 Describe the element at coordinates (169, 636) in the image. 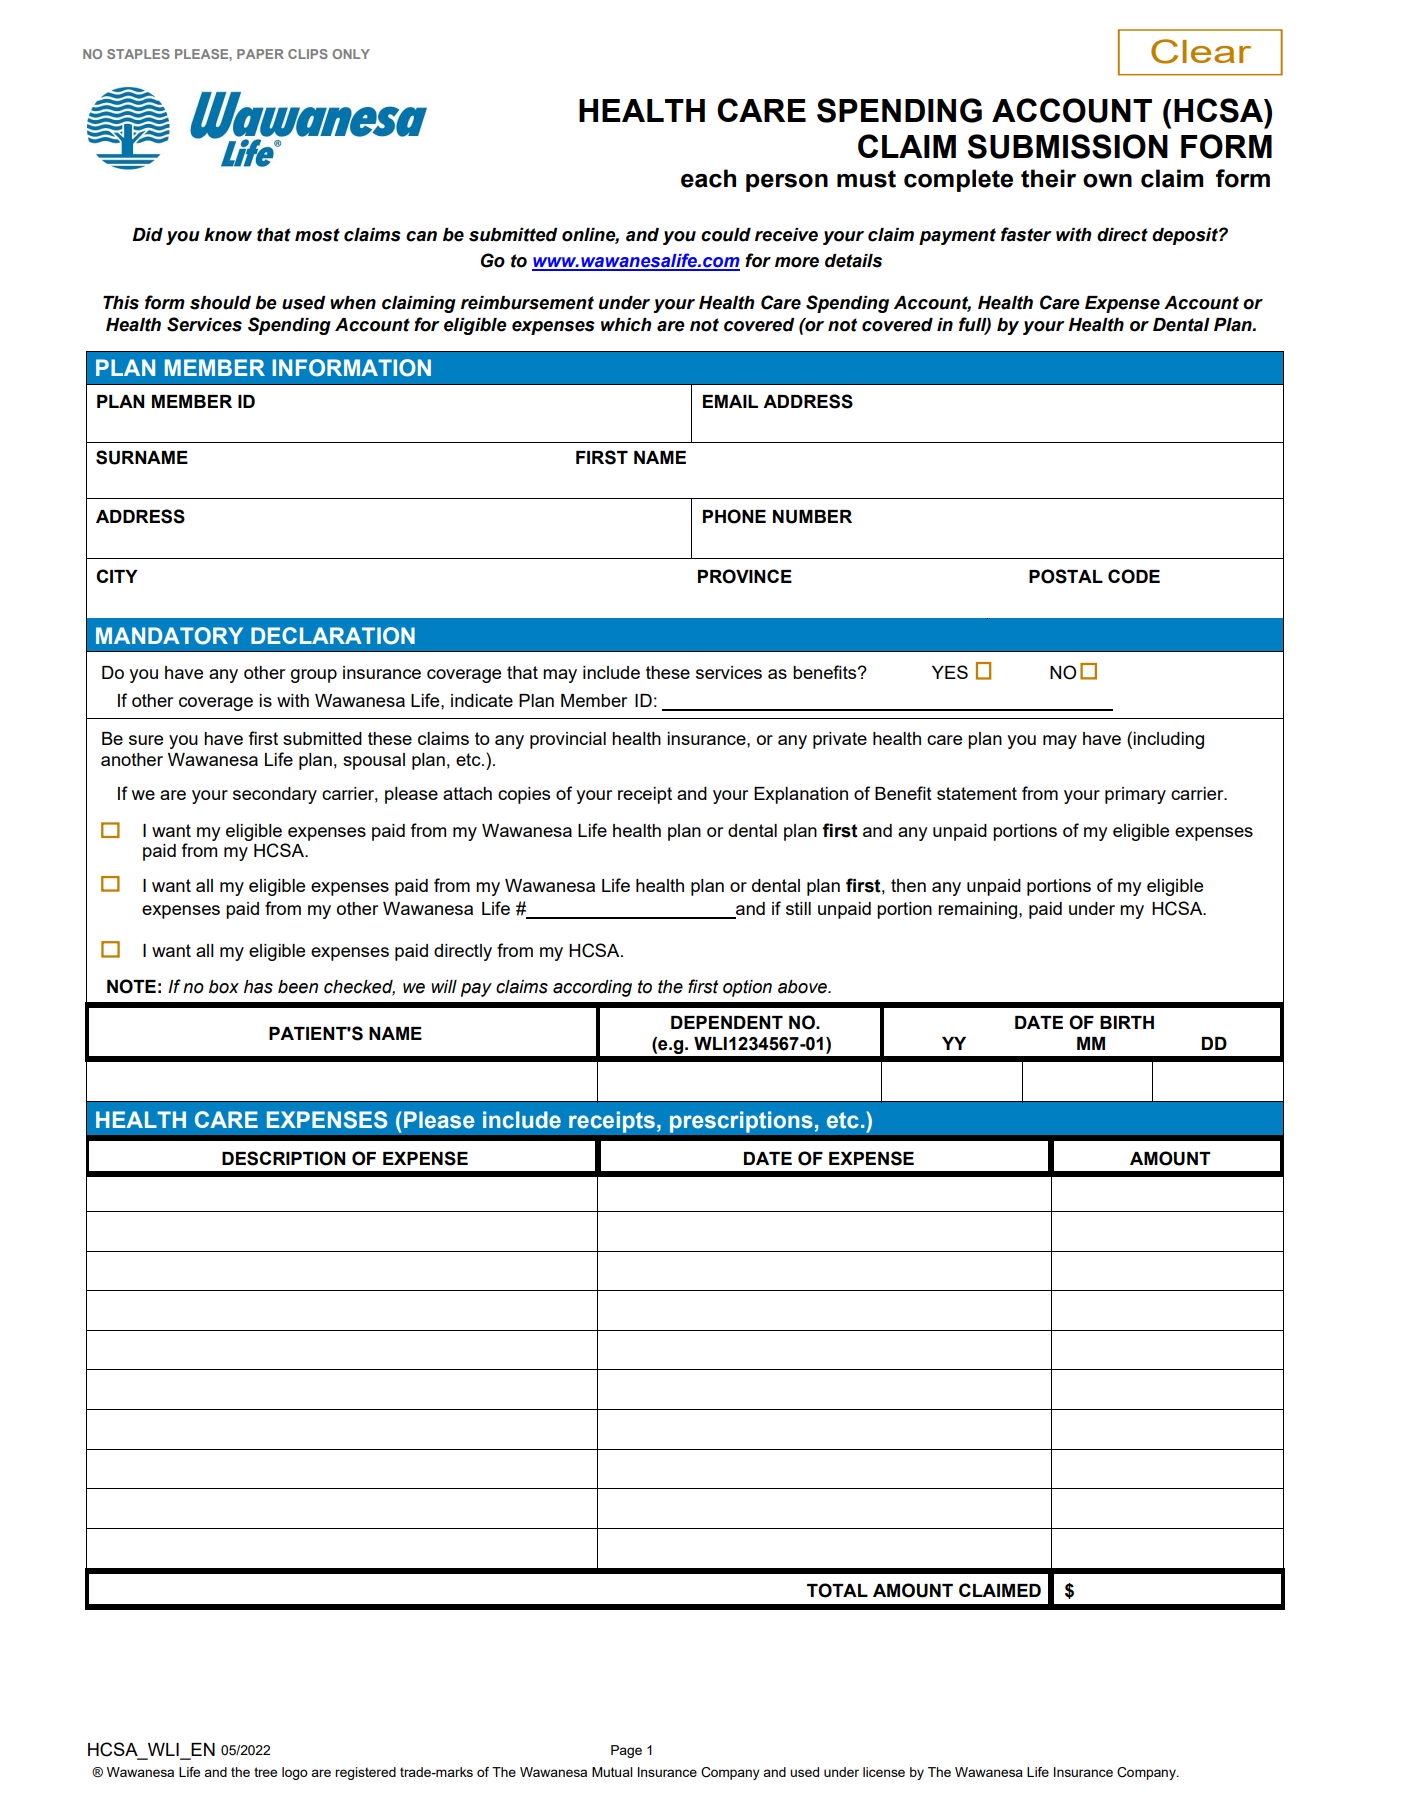

I see `MANDATORY` at that location.
